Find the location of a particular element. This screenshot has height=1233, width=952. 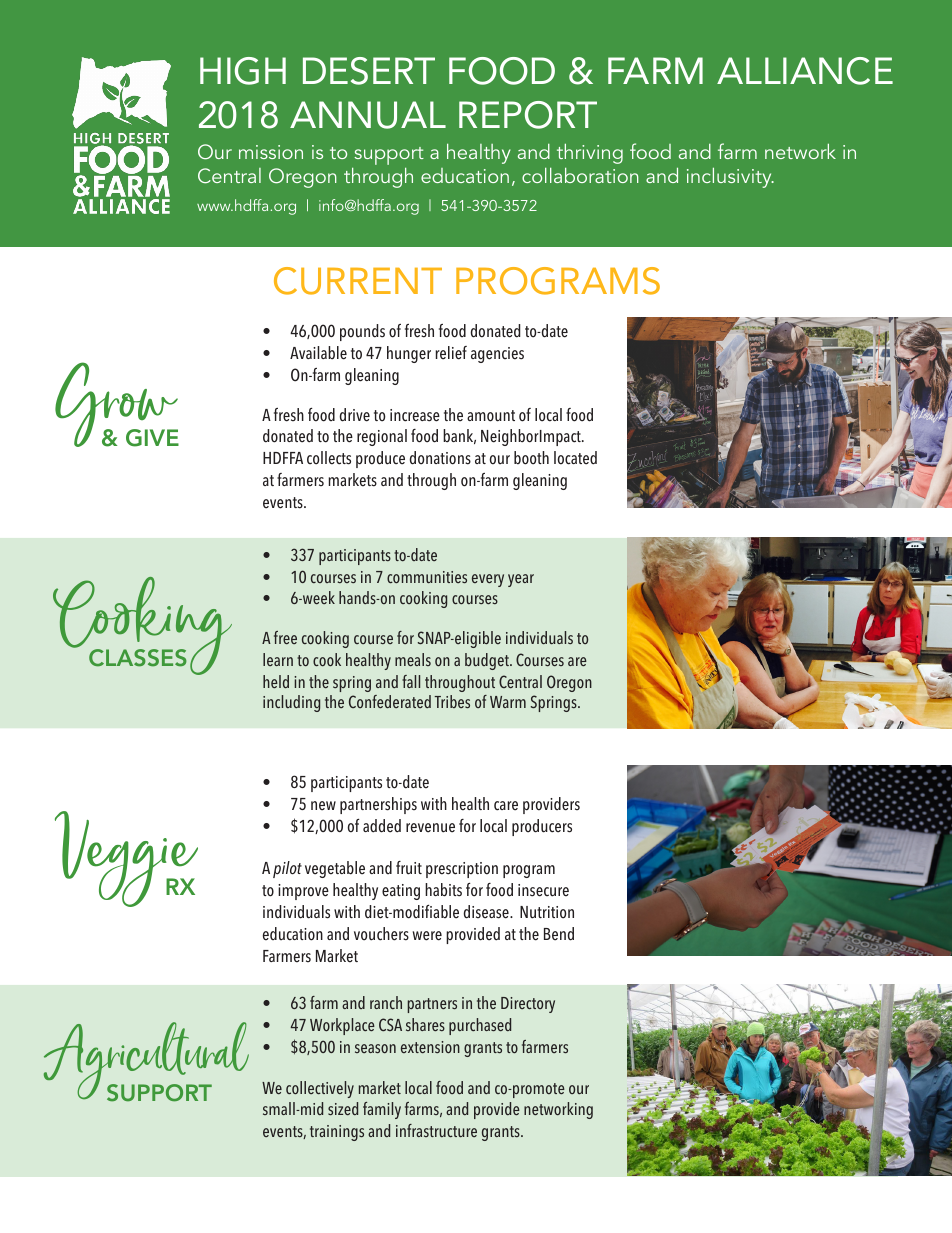

Tribes is located at coordinates (452, 701).
